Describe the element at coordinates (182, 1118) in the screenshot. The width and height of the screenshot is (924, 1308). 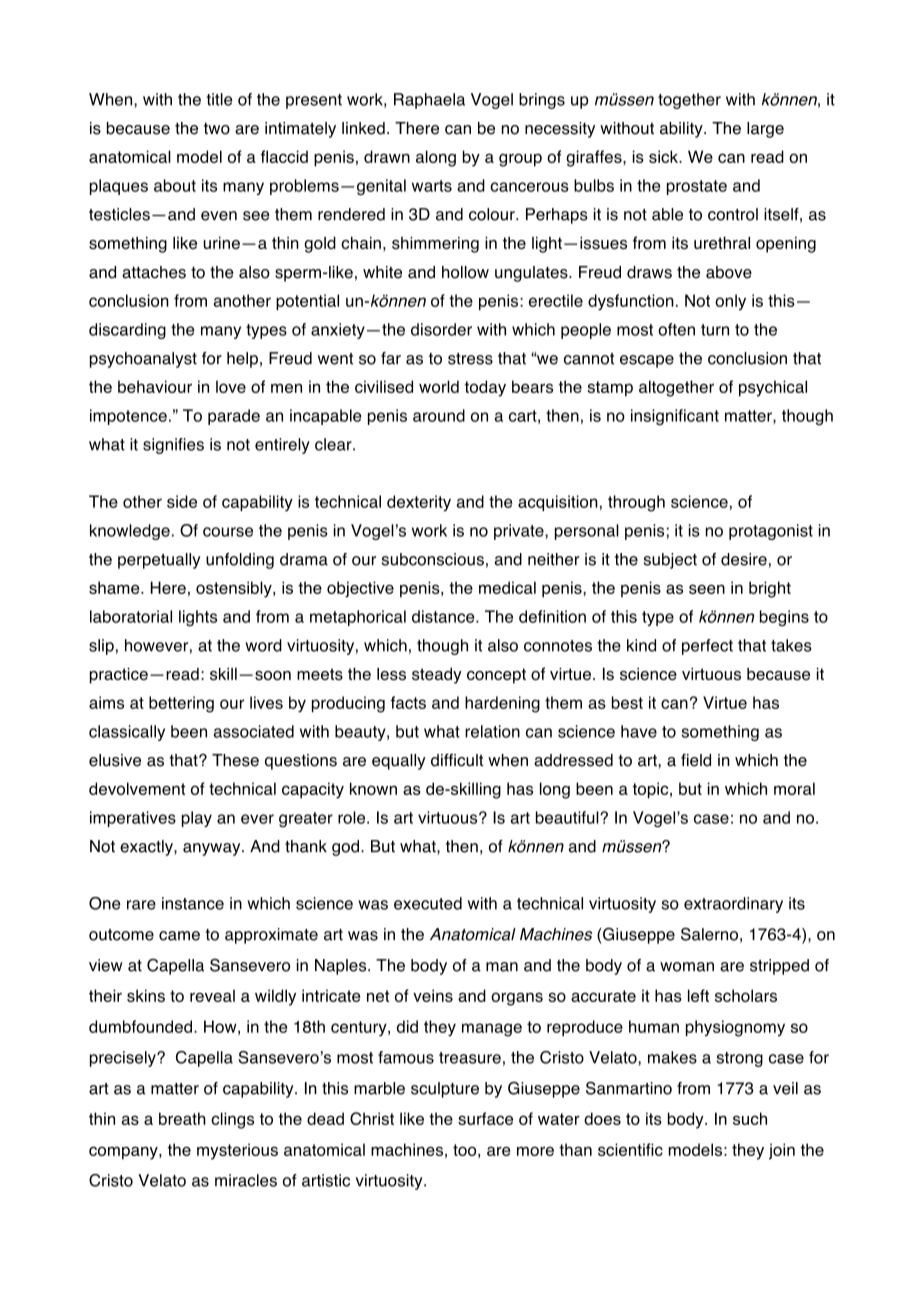
I see `breath` at that location.
